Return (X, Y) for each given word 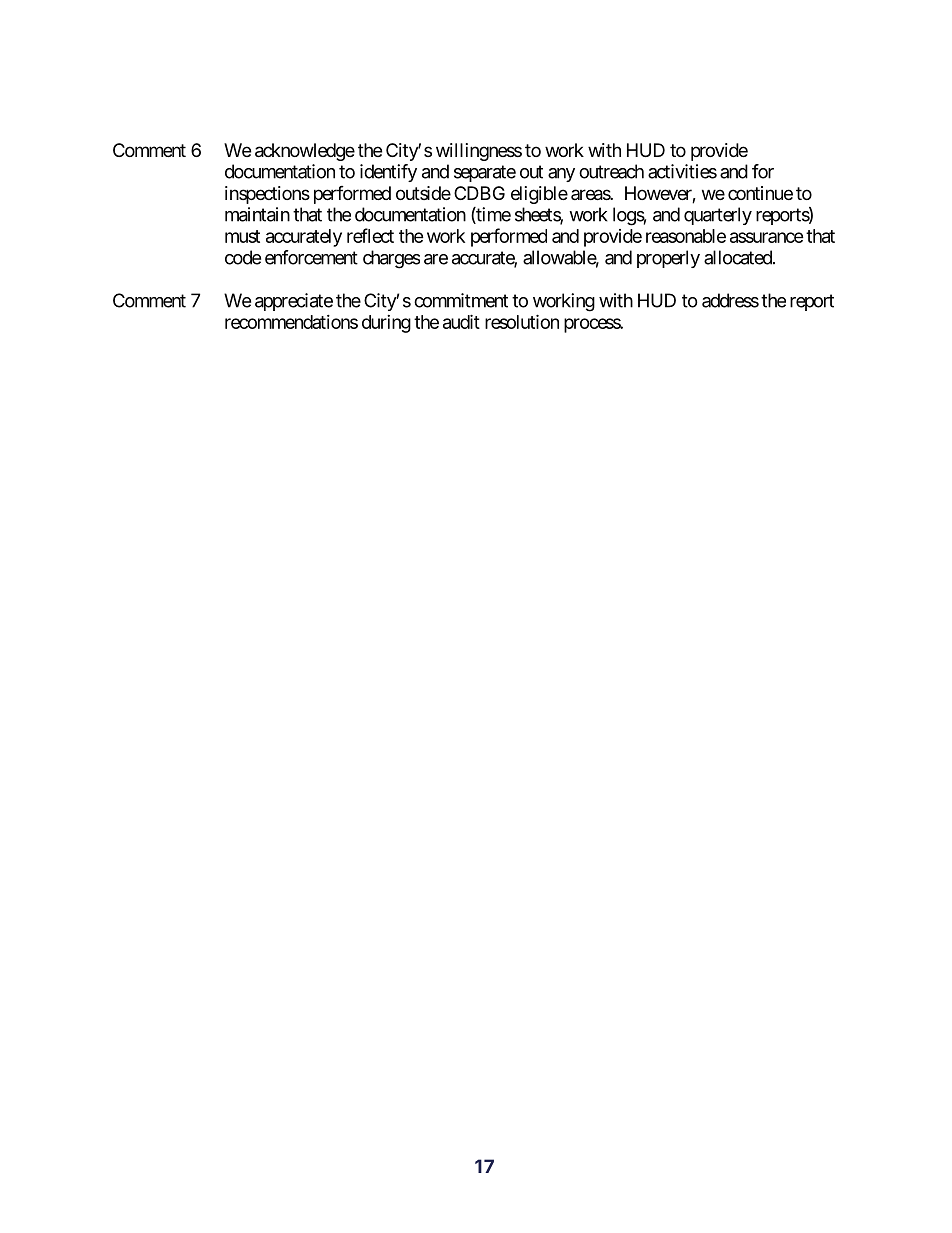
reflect (370, 235)
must (242, 236)
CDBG (479, 193)
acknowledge (305, 152)
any (561, 175)
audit (461, 321)
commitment (461, 300)
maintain (257, 214)
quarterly (718, 216)
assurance (767, 237)
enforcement (311, 257)
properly (668, 259)
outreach (611, 171)
